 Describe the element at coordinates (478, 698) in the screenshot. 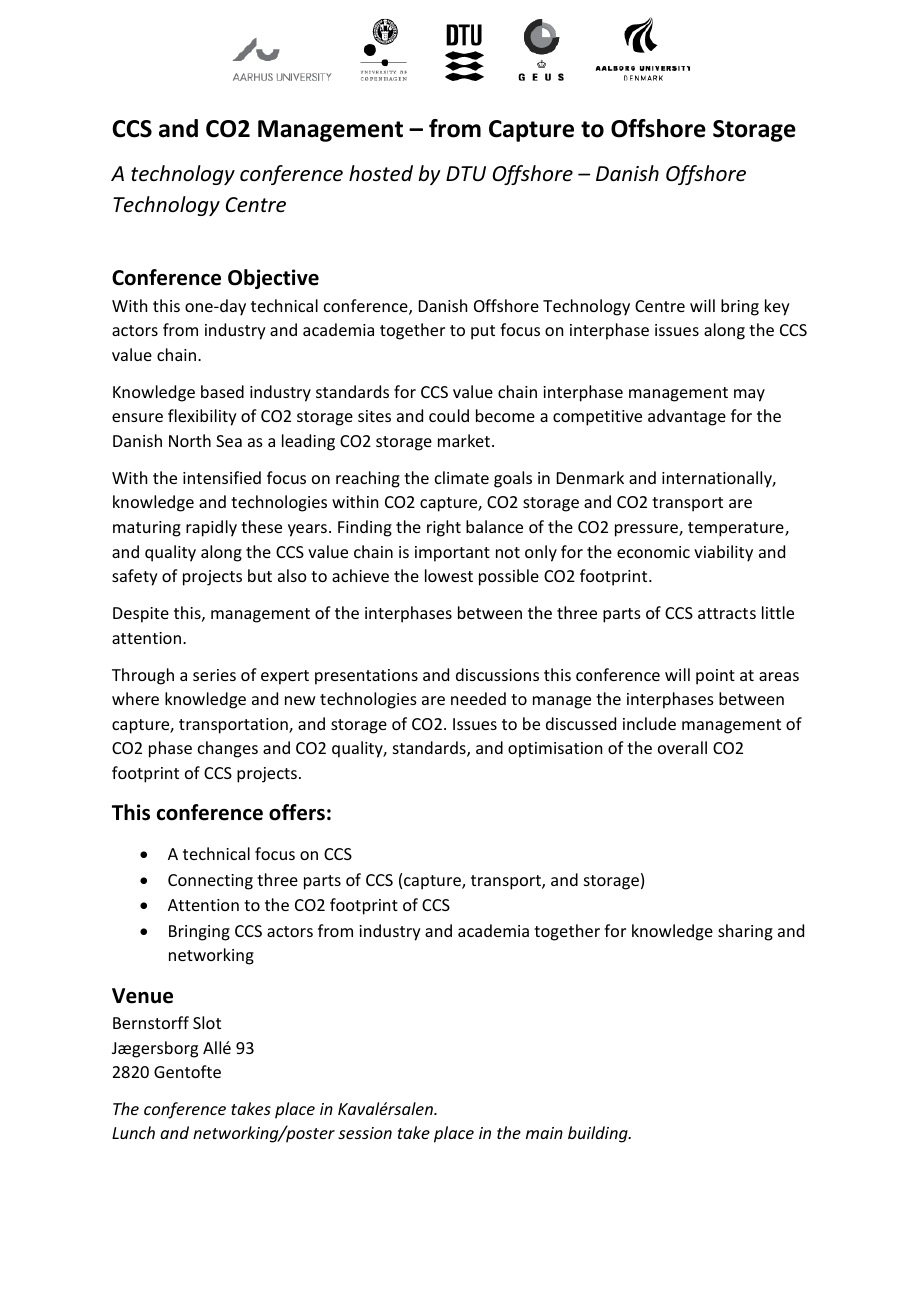

I see `needed` at that location.
